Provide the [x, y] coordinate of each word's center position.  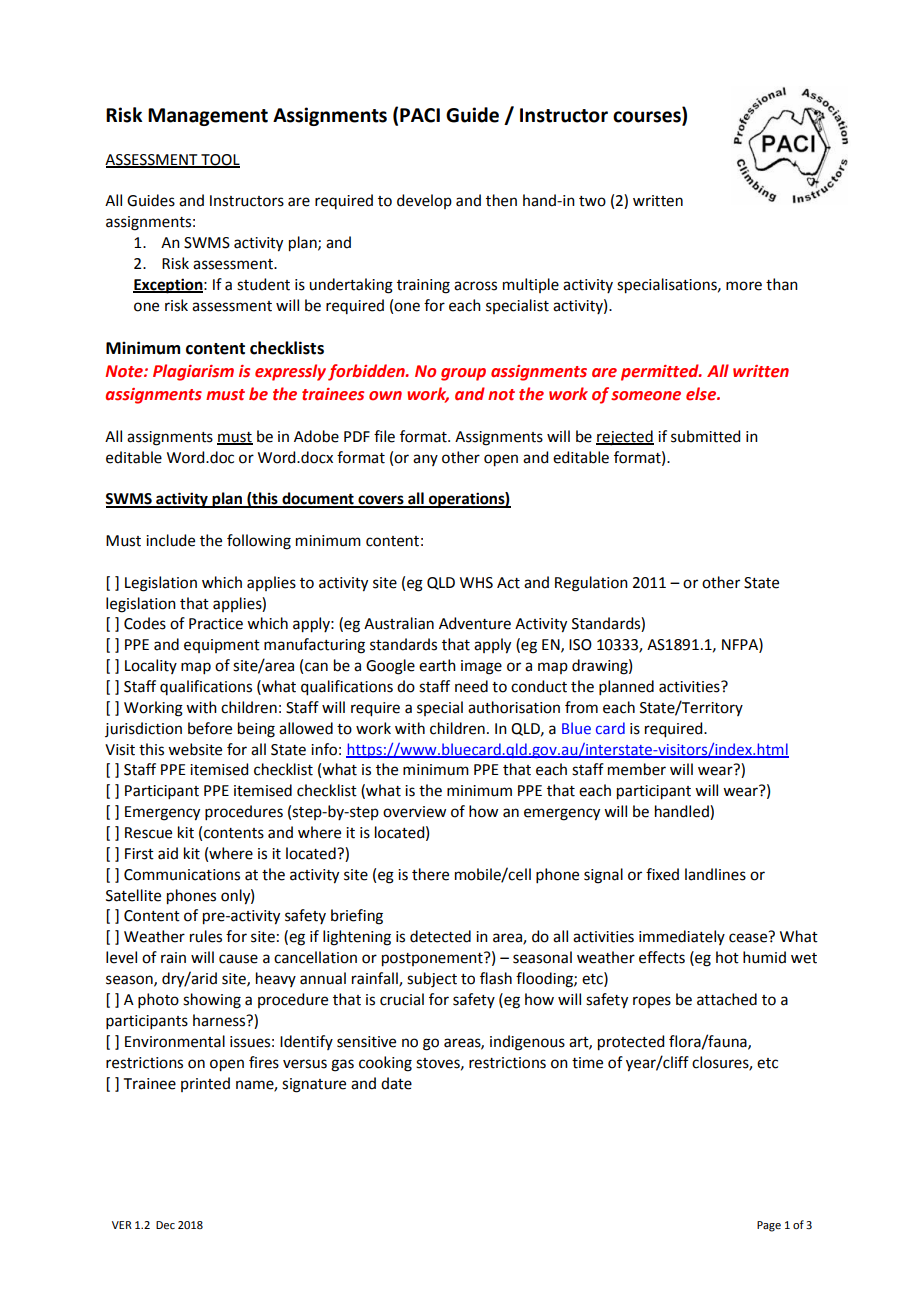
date [396, 1083]
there [430, 874]
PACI [420, 115]
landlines [715, 874]
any [425, 460]
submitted [705, 436]
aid [168, 853]
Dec [165, 1225]
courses [648, 118]
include [170, 540]
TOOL [219, 160]
